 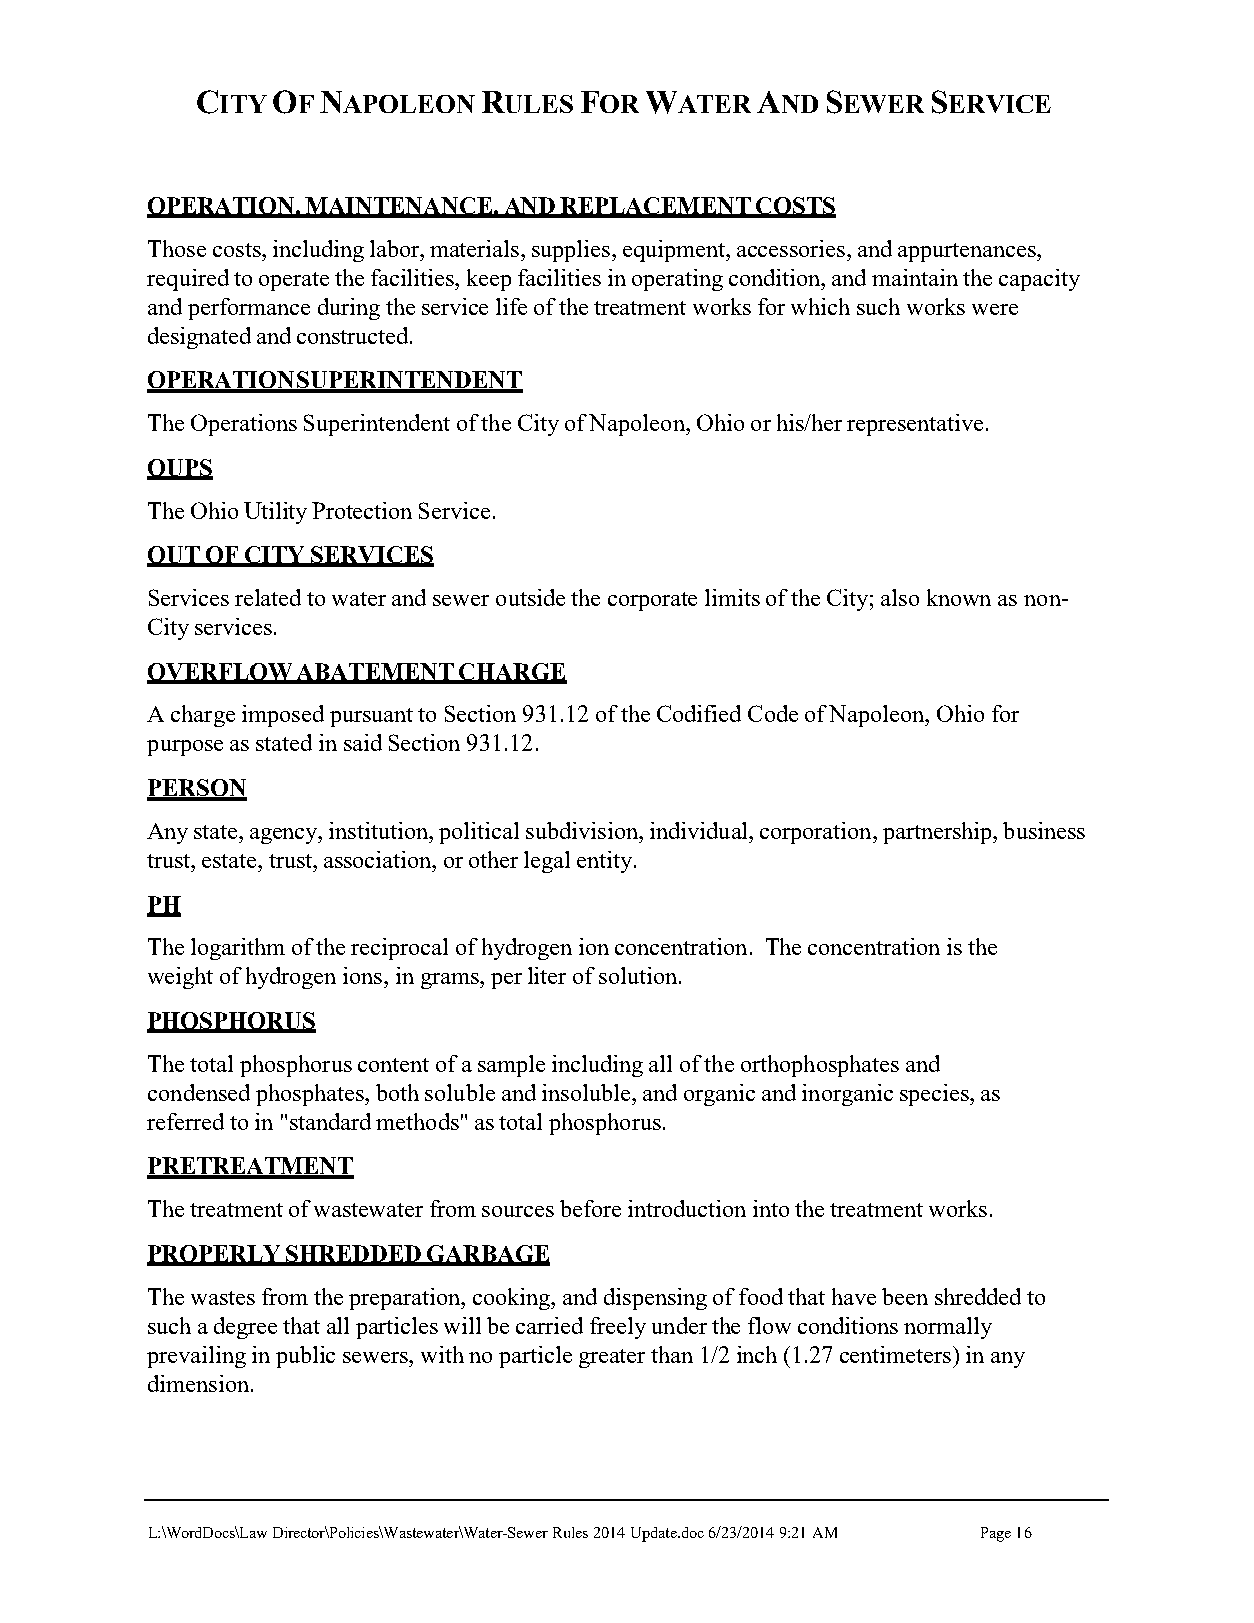 What do you see at coordinates (959, 597) in the document?
I see `known` at bounding box center [959, 597].
